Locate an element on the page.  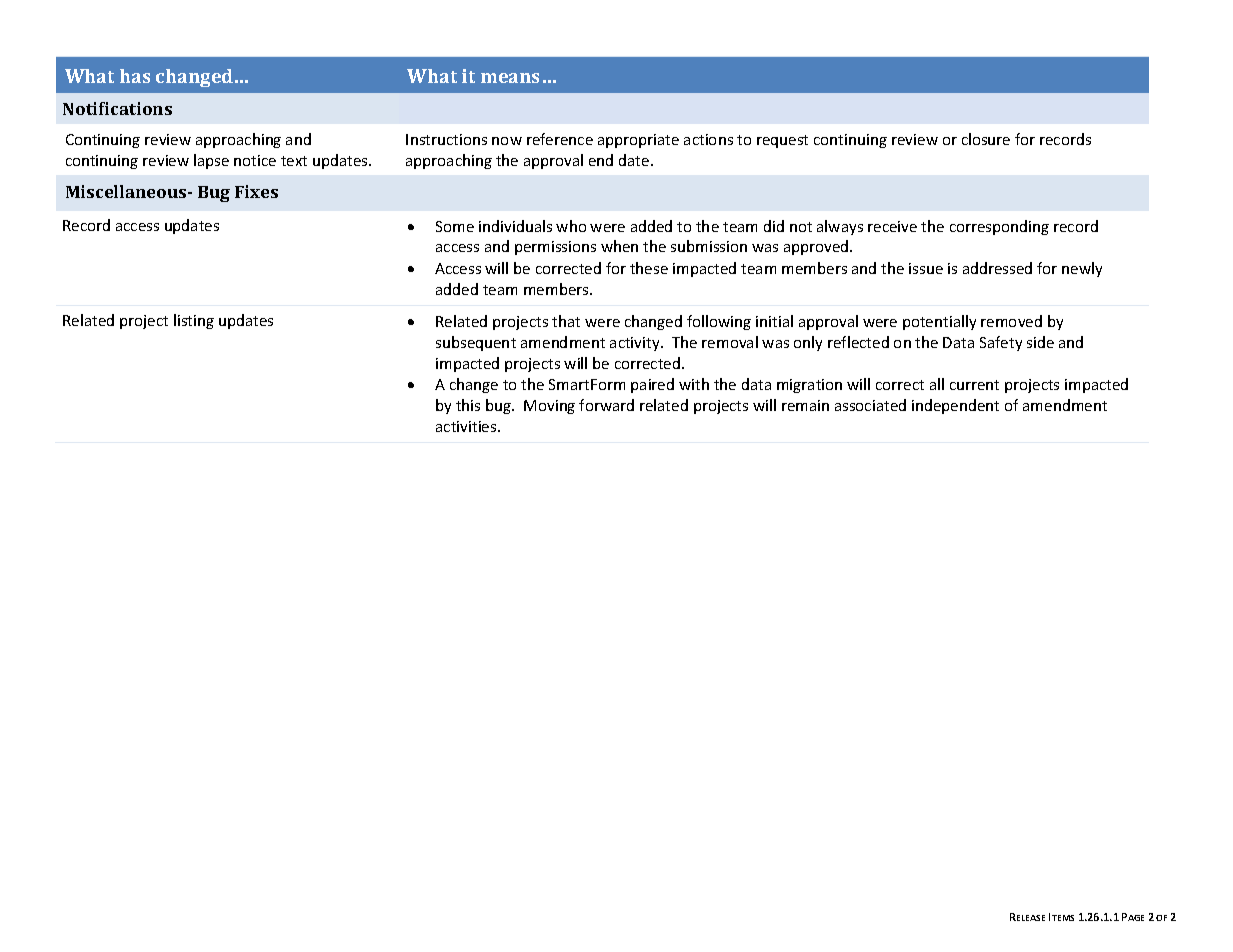
Fixes is located at coordinates (256, 191).
